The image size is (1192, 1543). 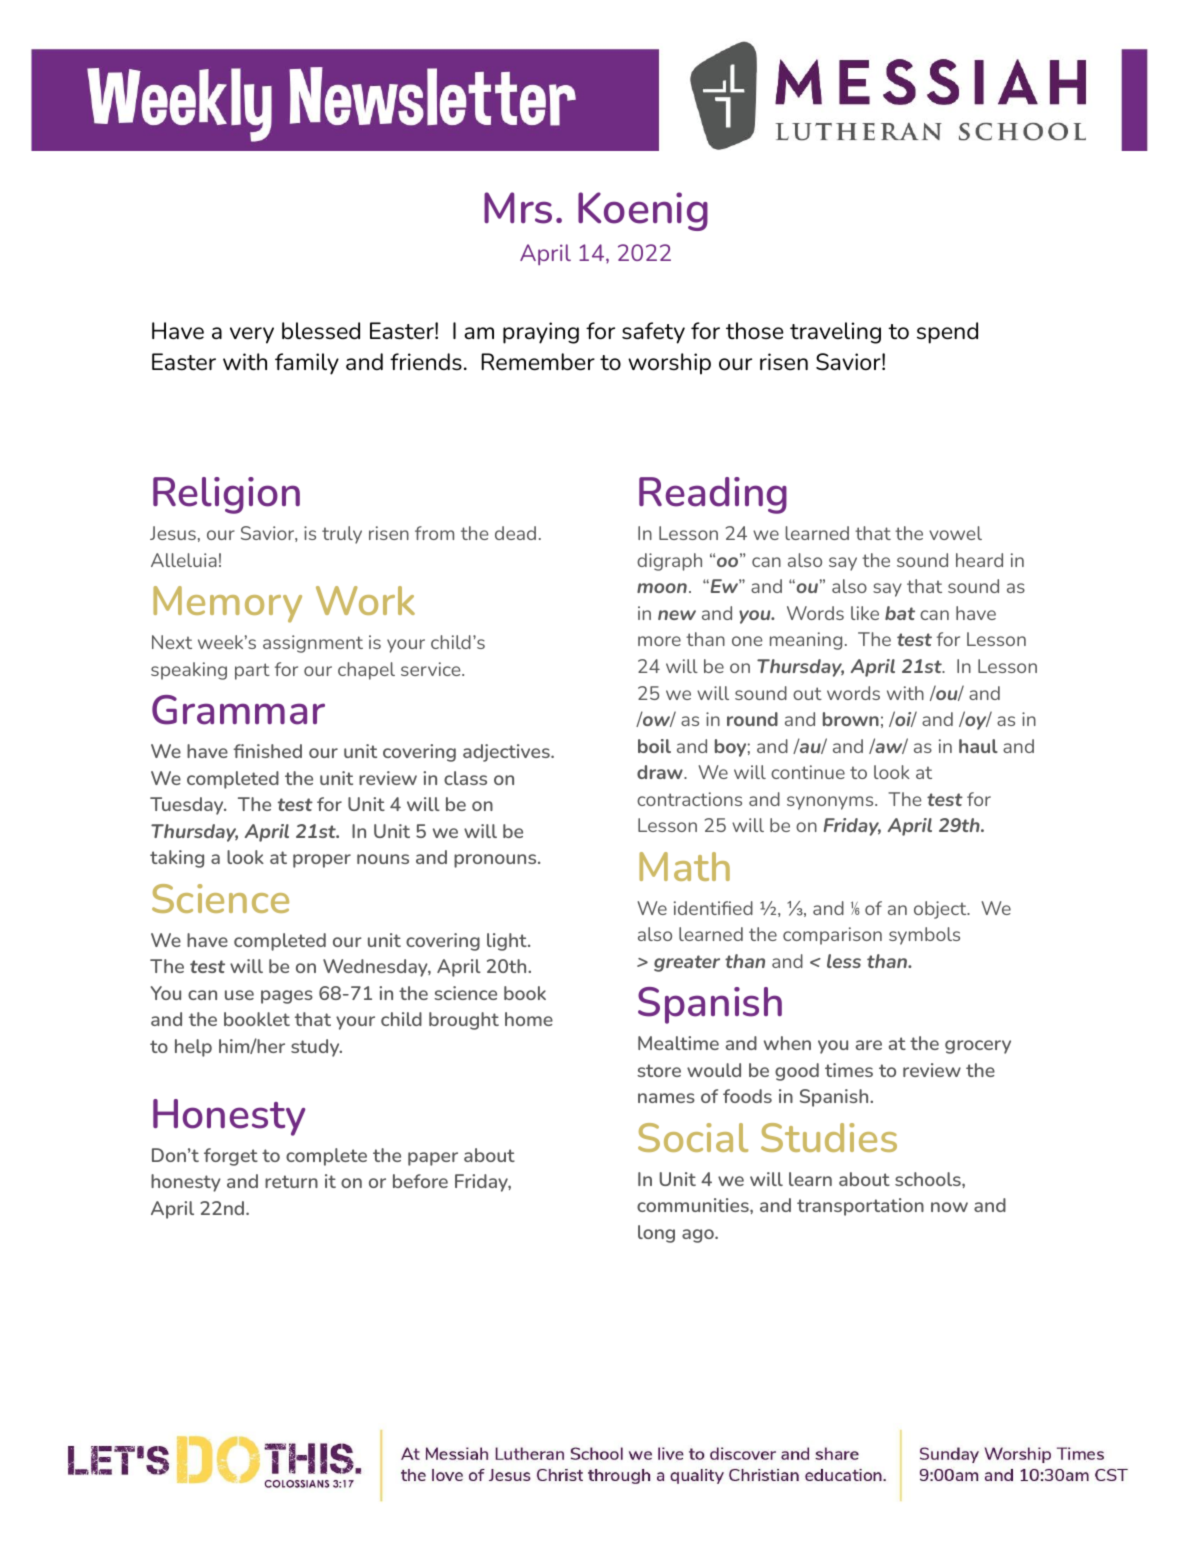 What do you see at coordinates (684, 866) in the screenshot?
I see `Math` at bounding box center [684, 866].
